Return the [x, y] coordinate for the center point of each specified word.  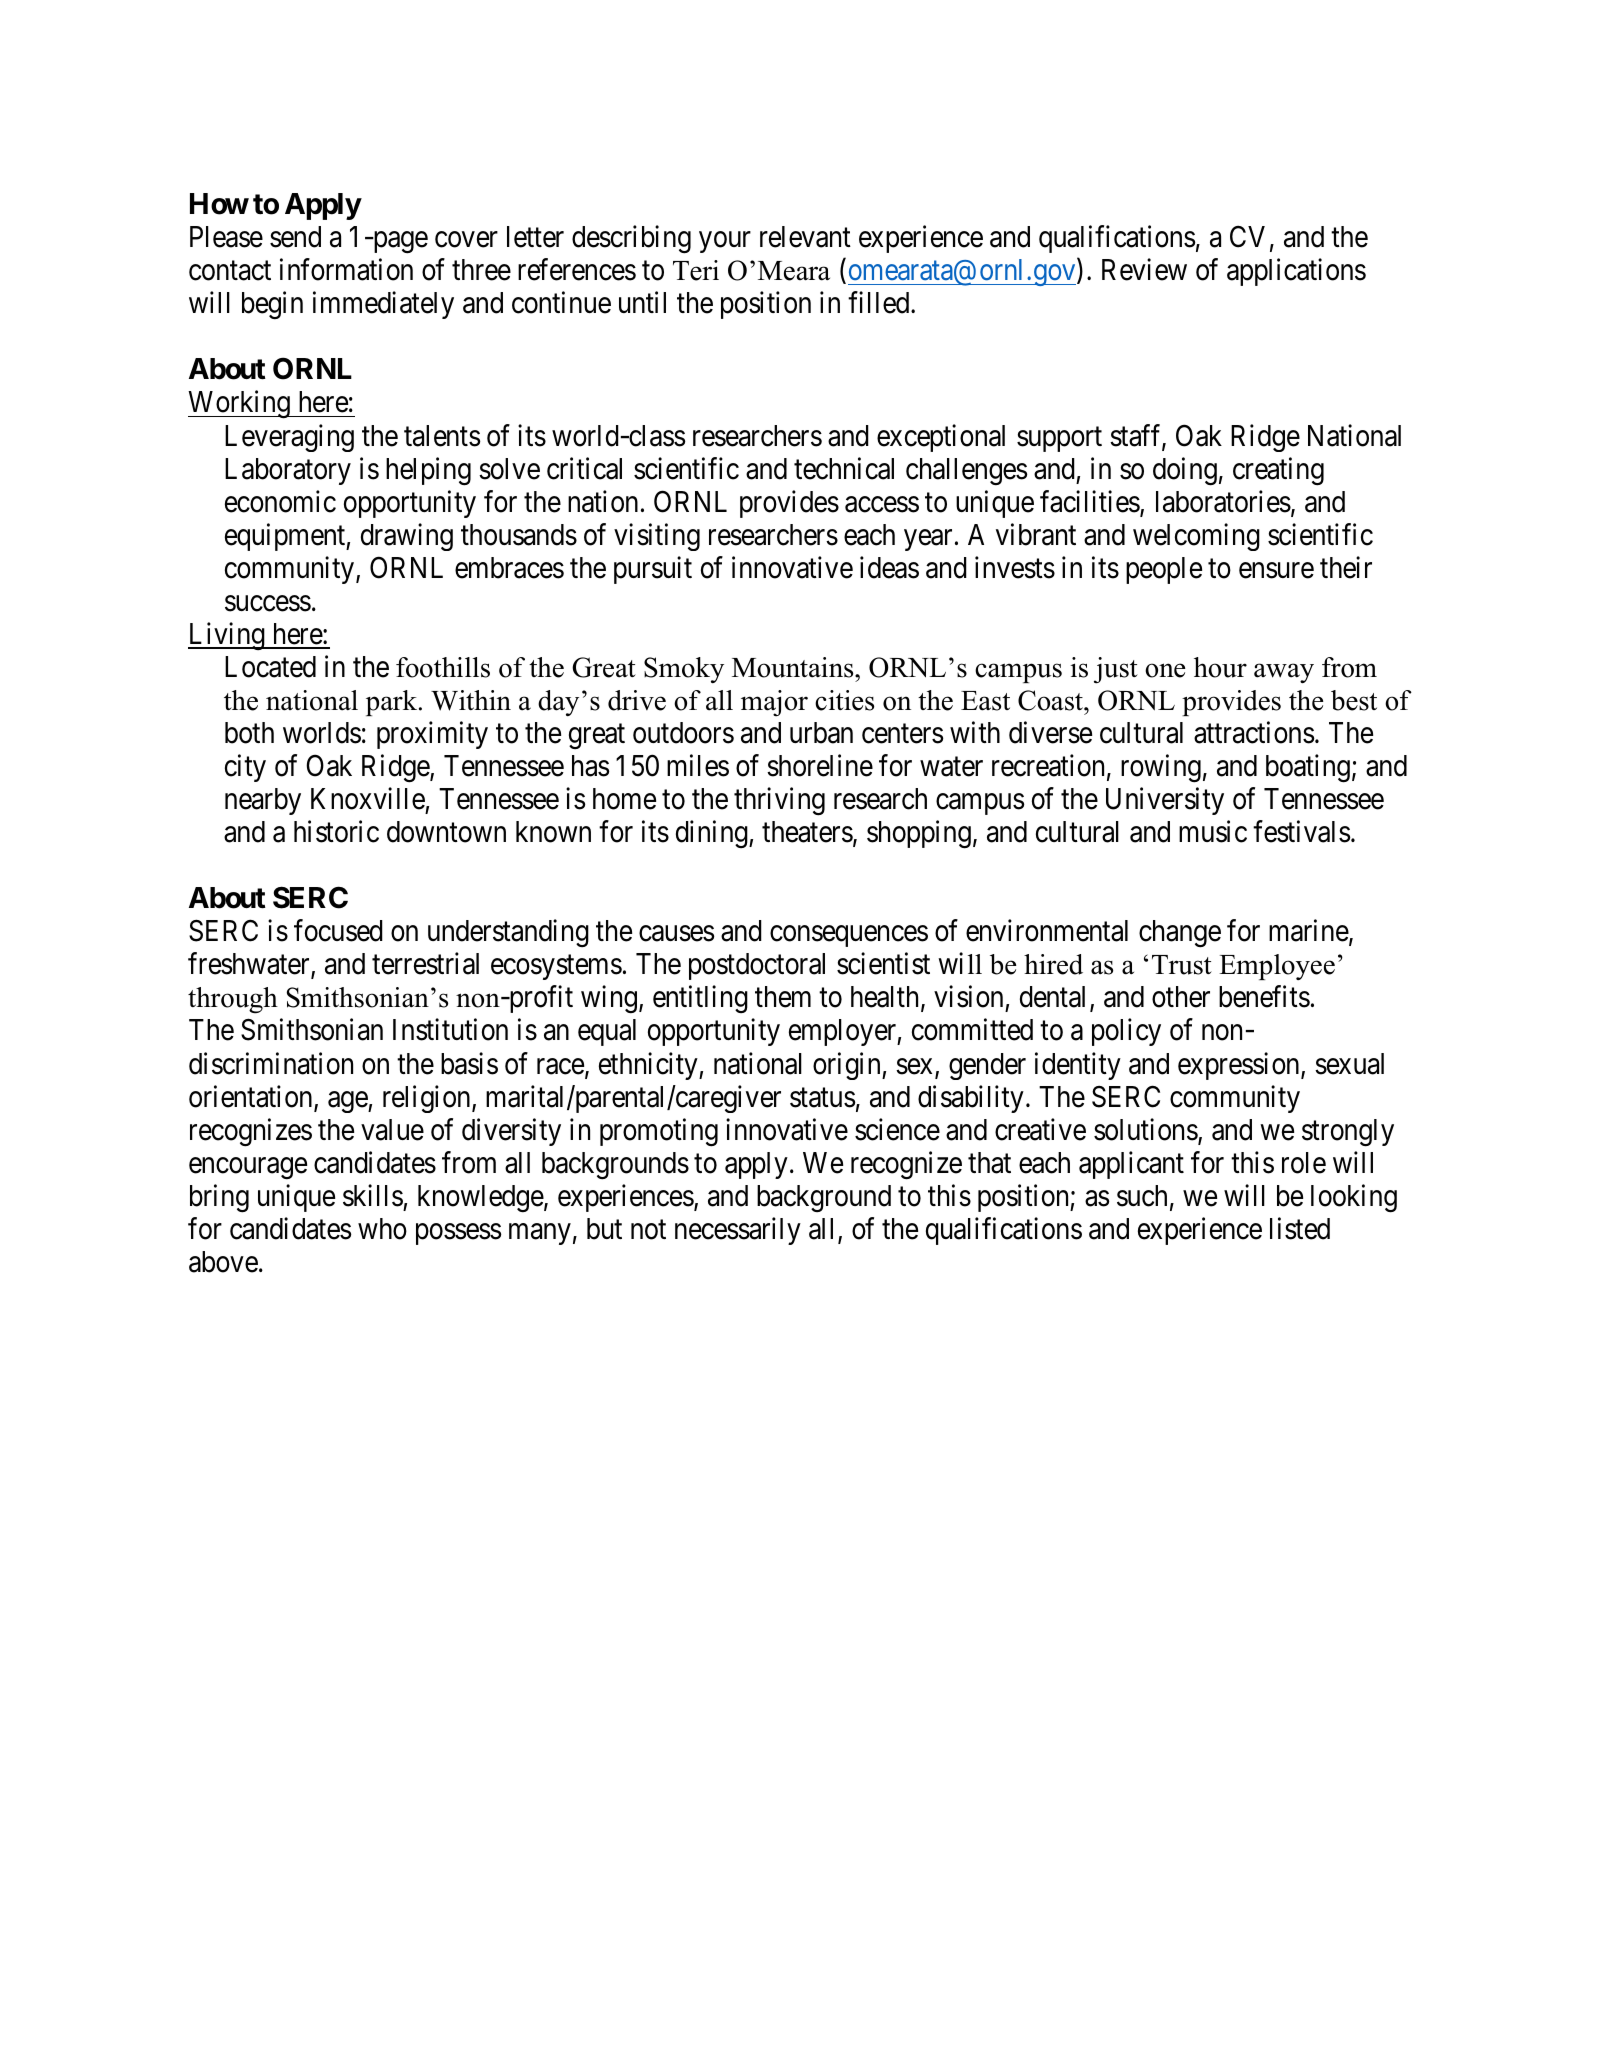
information [346, 270]
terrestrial [425, 964]
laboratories [1223, 501]
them [783, 997]
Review [1144, 270]
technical [844, 468]
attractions [1254, 733]
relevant [805, 237]
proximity [432, 735]
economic [280, 501]
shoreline [820, 765]
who [382, 1229]
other [1181, 997]
